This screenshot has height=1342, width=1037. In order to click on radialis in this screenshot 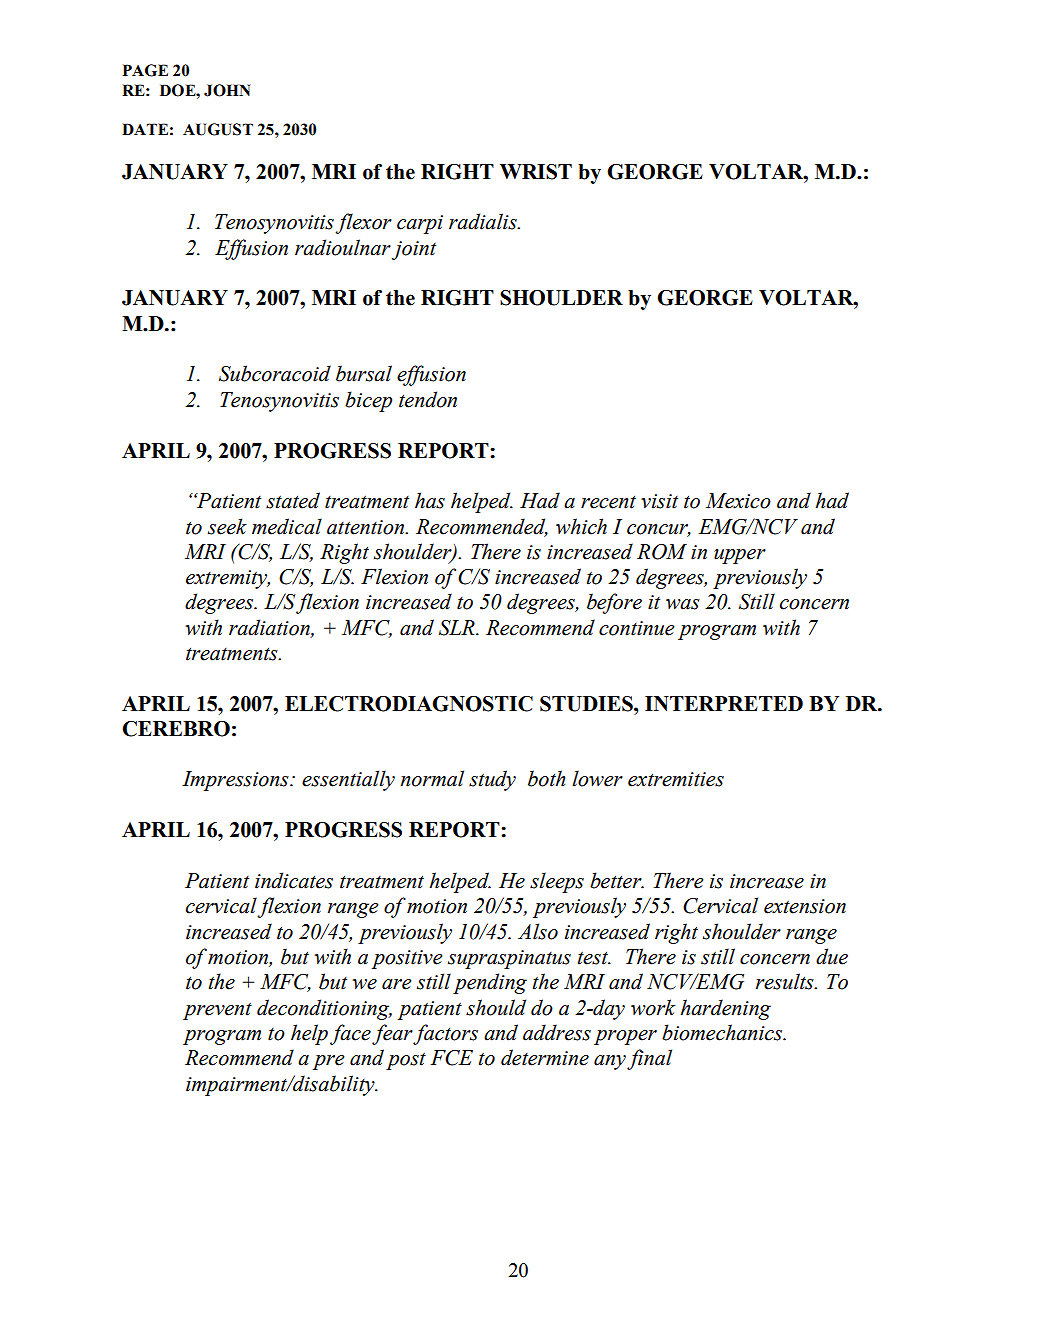, I will do `click(484, 221)`.
